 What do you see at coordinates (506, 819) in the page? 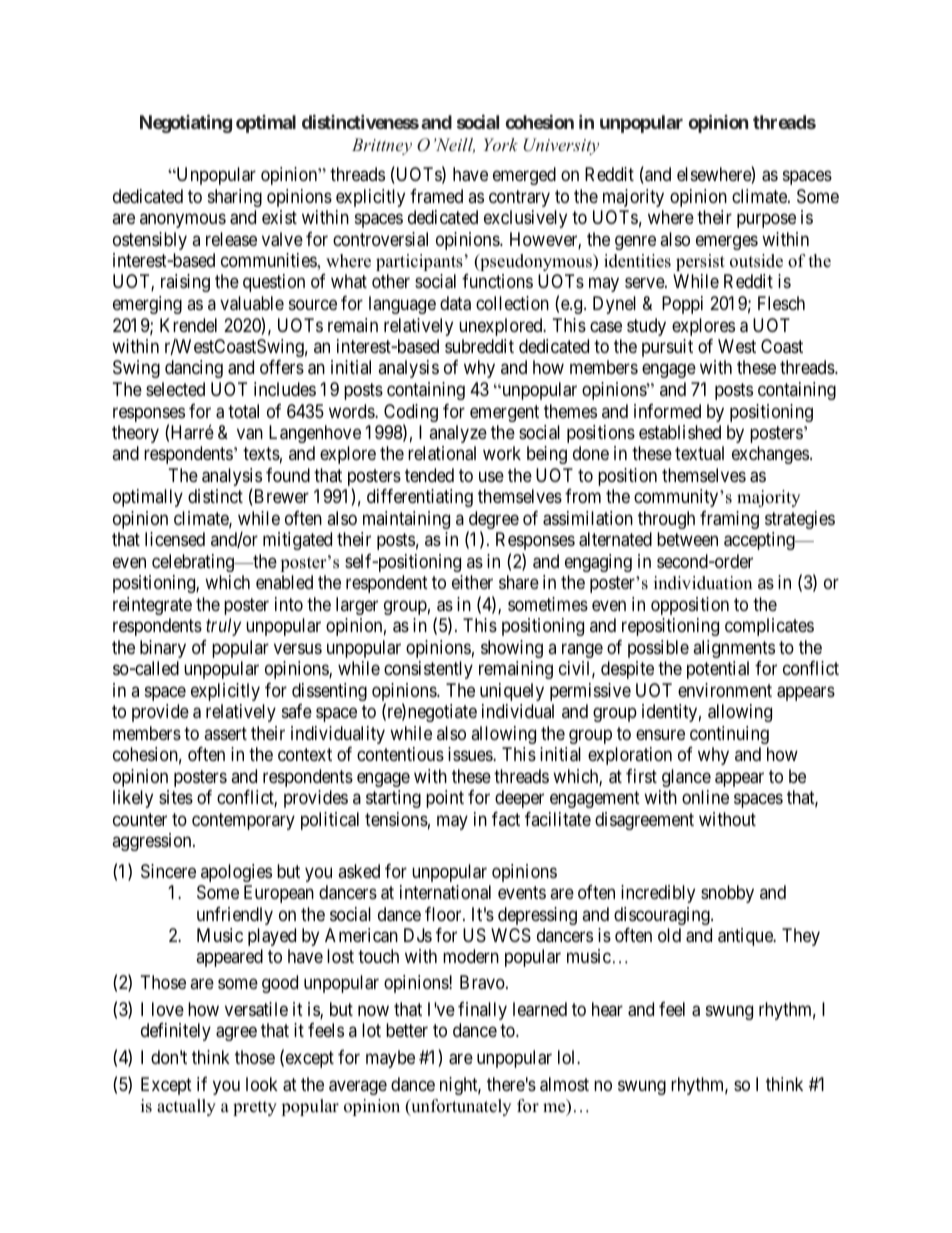
I see `fact` at bounding box center [506, 819].
